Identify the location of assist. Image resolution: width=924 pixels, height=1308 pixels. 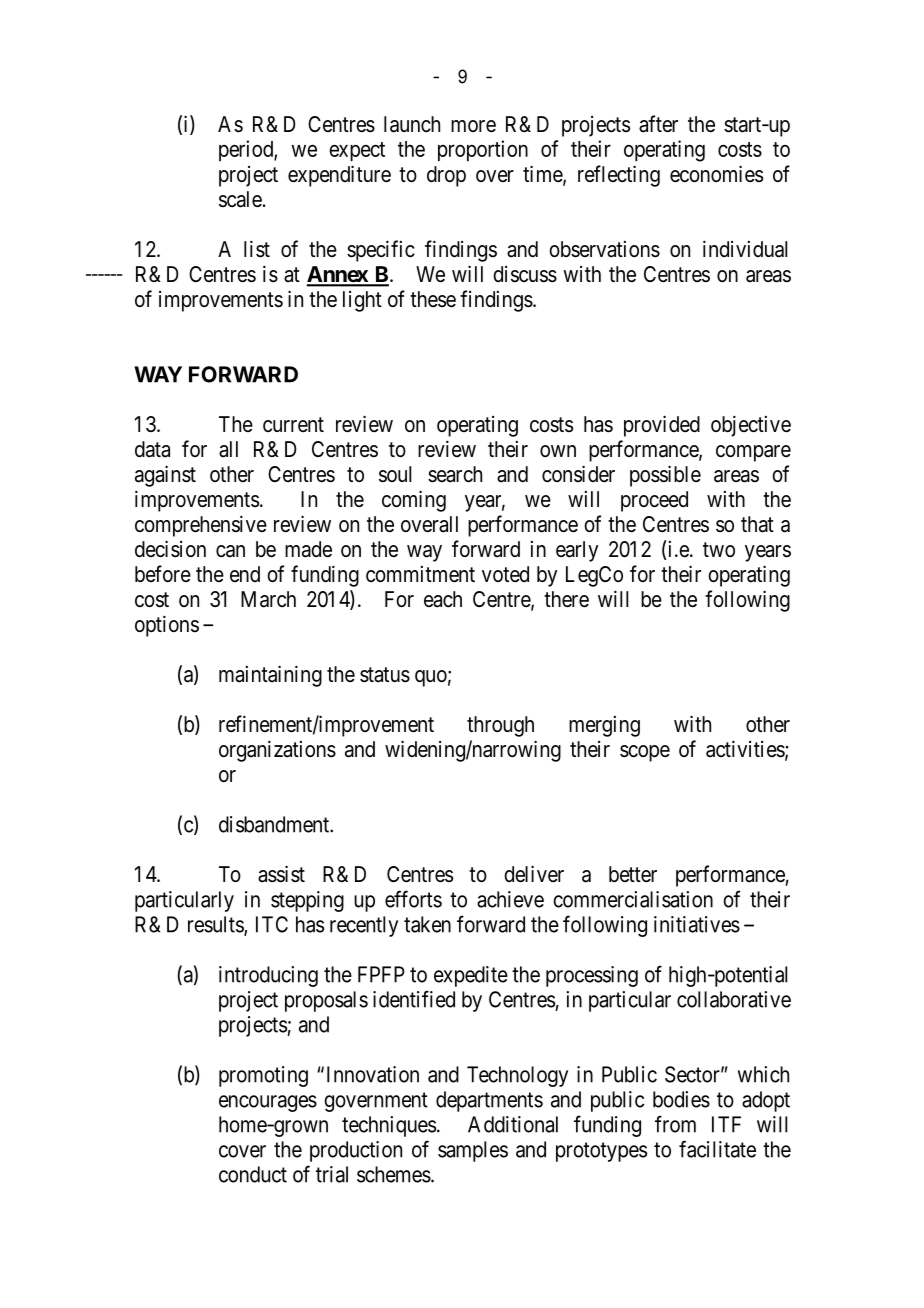
(281, 874).
